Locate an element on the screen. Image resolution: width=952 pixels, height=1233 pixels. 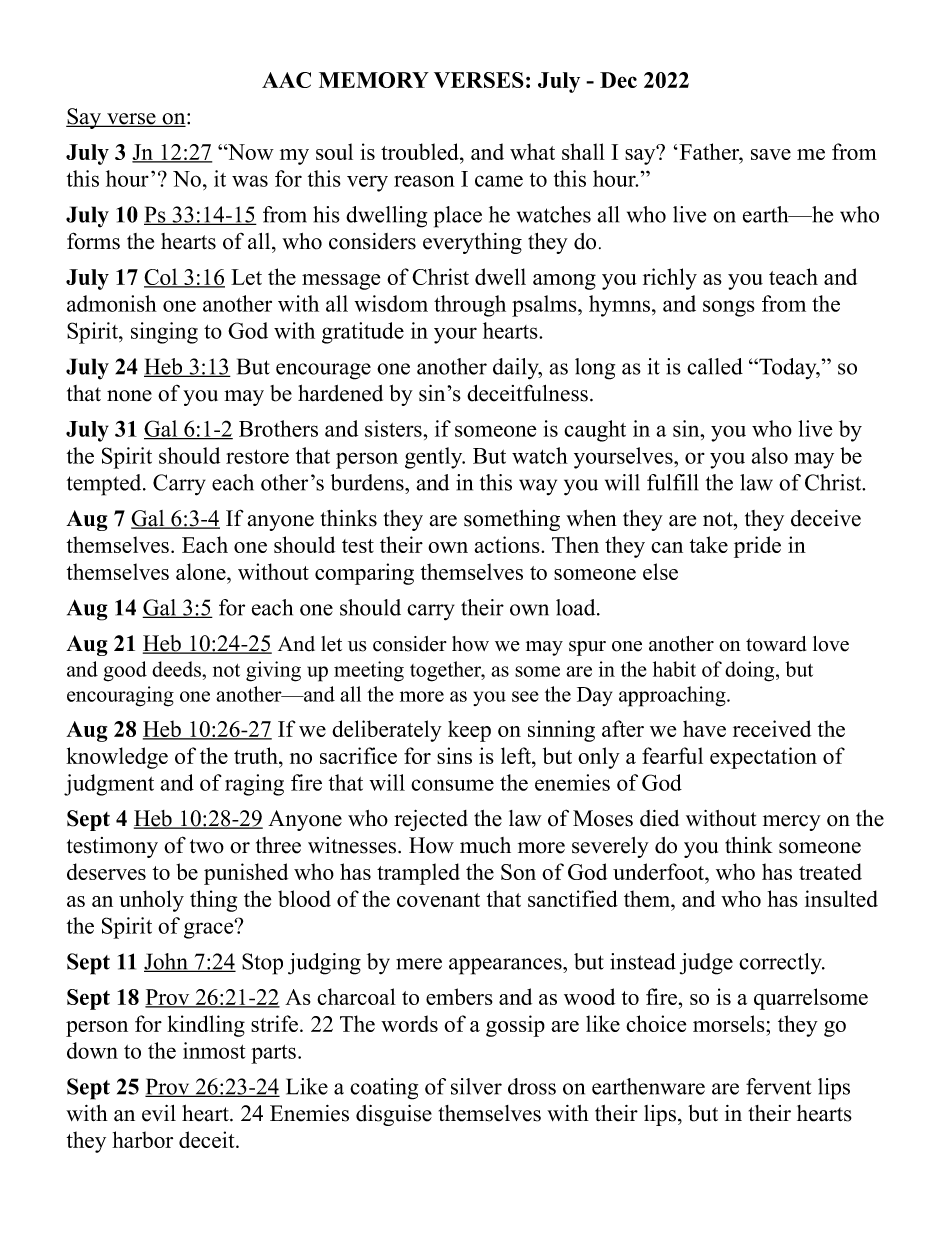
fervent is located at coordinates (779, 1086).
